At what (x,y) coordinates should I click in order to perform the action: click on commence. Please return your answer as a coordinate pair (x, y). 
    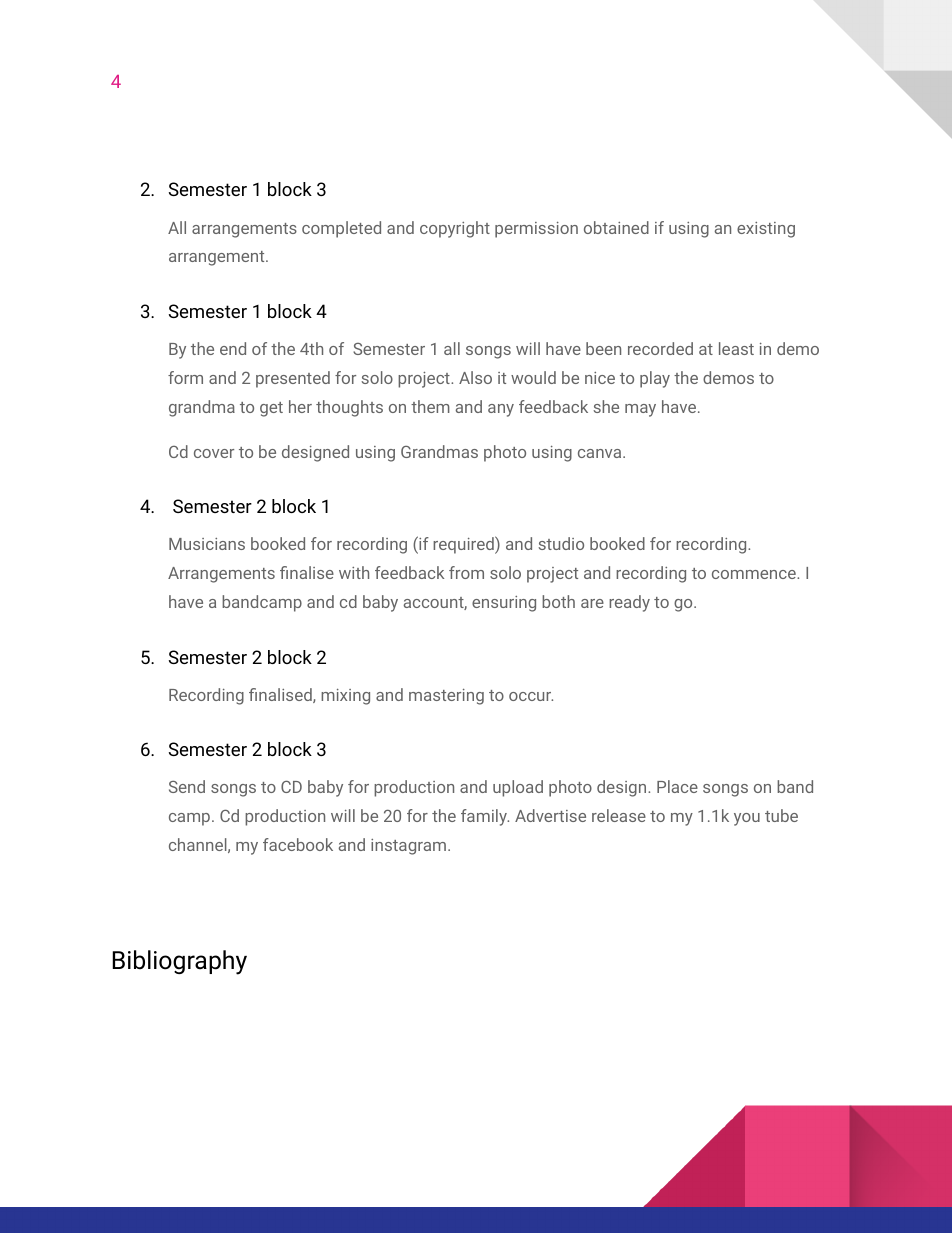
    Looking at the image, I should click on (755, 574).
